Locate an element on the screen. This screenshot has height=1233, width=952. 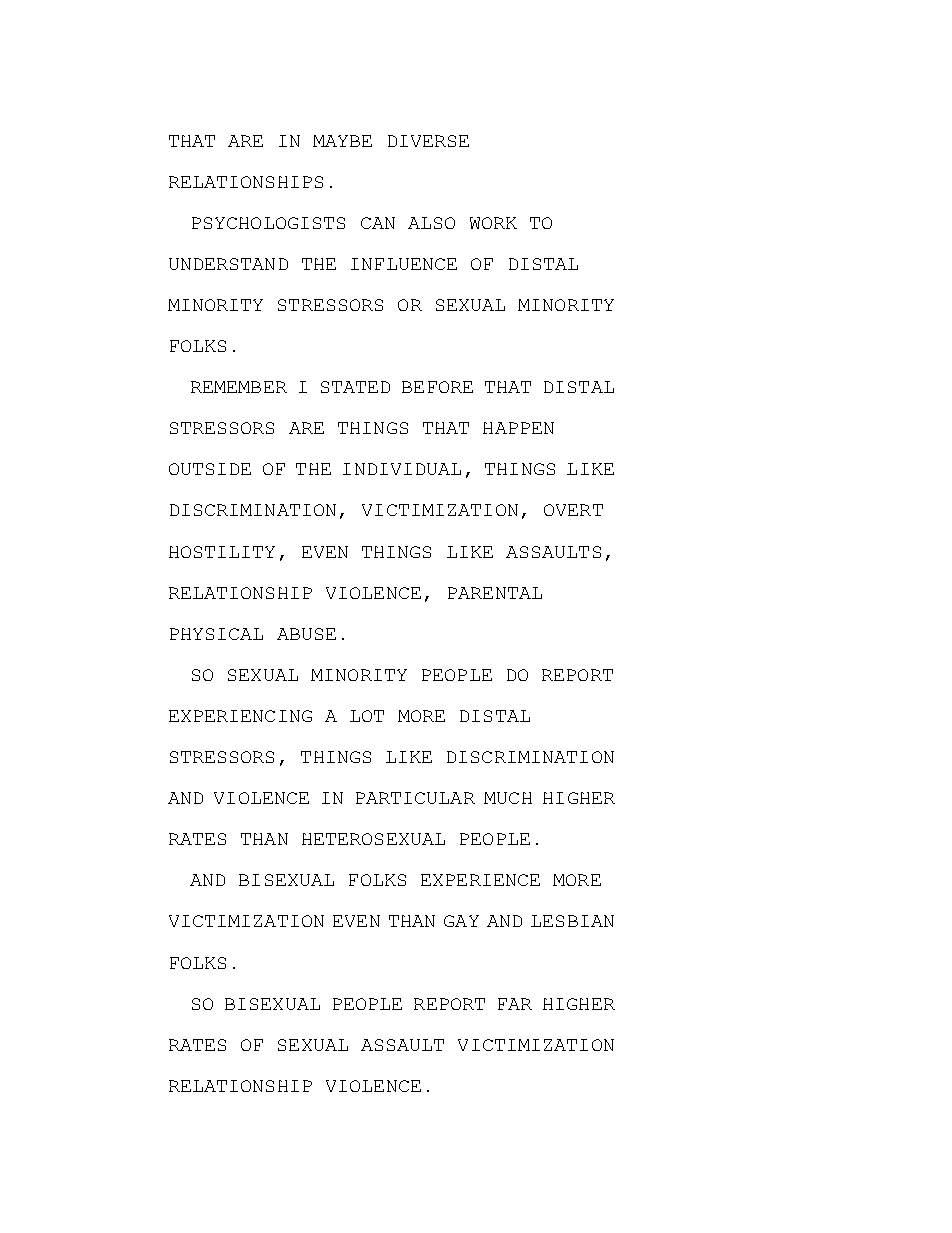
DIVERSE is located at coordinates (428, 141).
